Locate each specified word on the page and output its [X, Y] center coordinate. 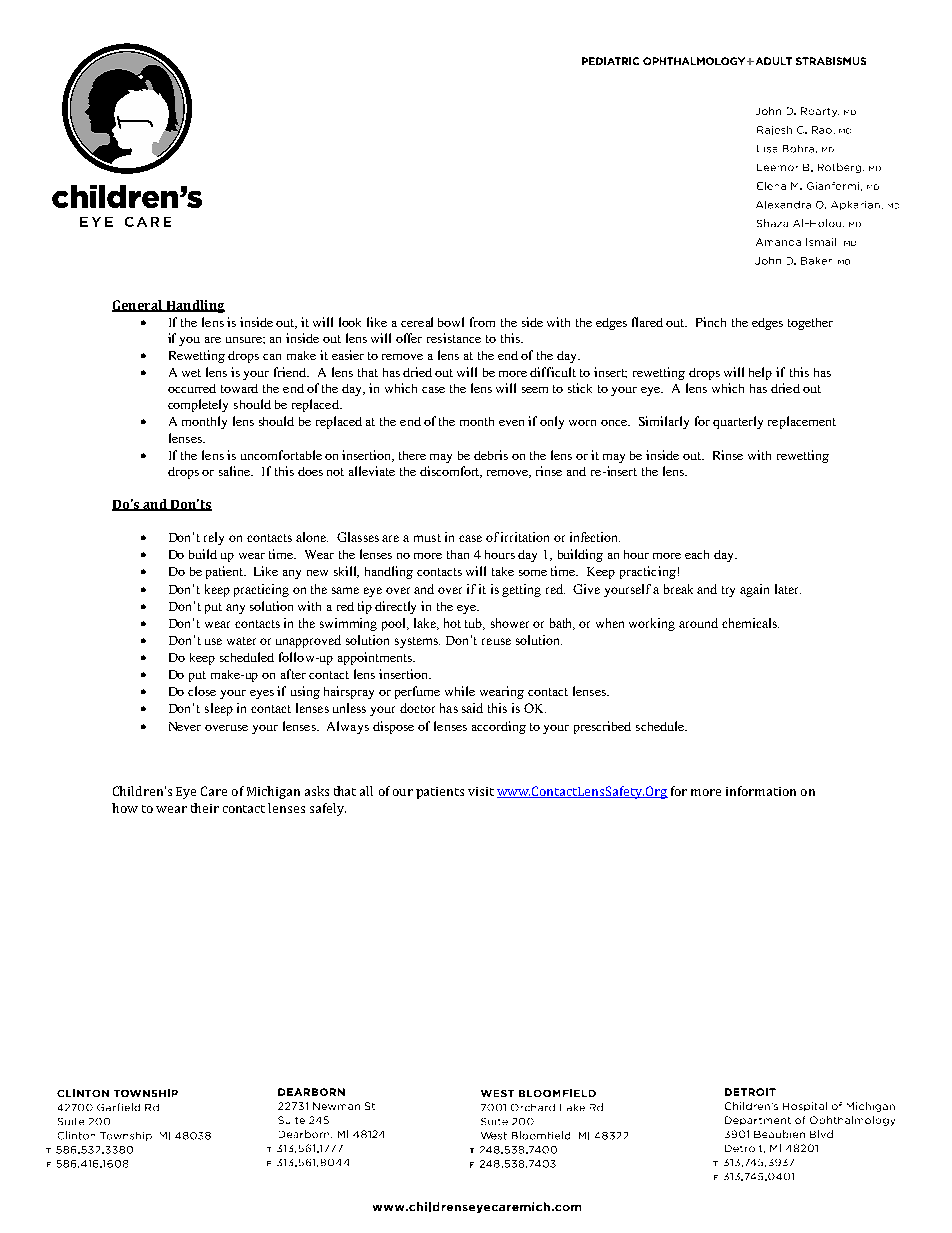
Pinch [711, 322]
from [482, 322]
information [761, 791]
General [138, 306]
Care [214, 791]
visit [481, 791]
